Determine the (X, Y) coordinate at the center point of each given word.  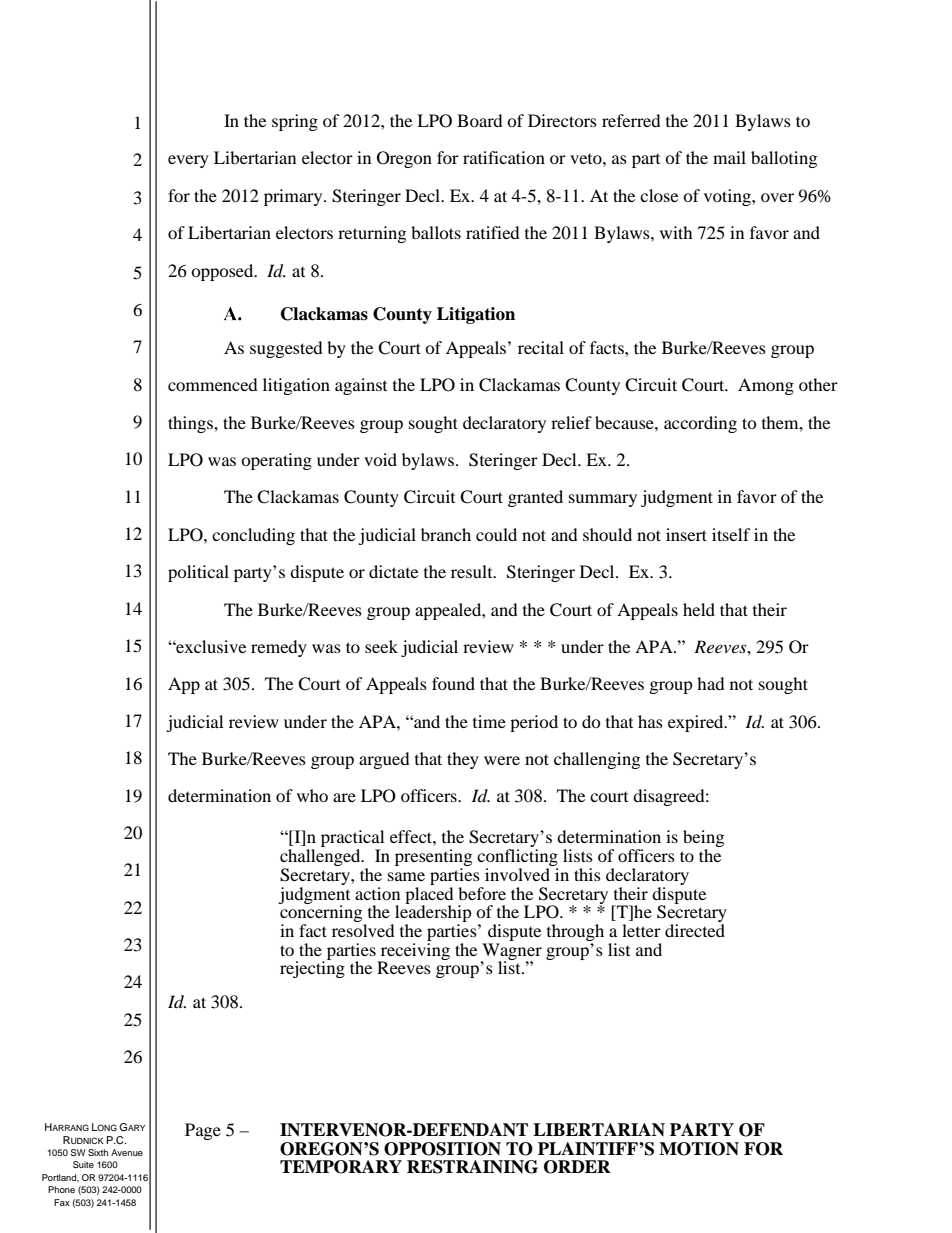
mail (729, 157)
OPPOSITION (442, 1149)
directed (695, 930)
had (711, 683)
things (191, 424)
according (700, 424)
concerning (321, 914)
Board (480, 120)
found (453, 683)
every (188, 161)
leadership (432, 914)
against (361, 386)
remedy (279, 648)
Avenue (127, 1152)
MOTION (699, 1149)
